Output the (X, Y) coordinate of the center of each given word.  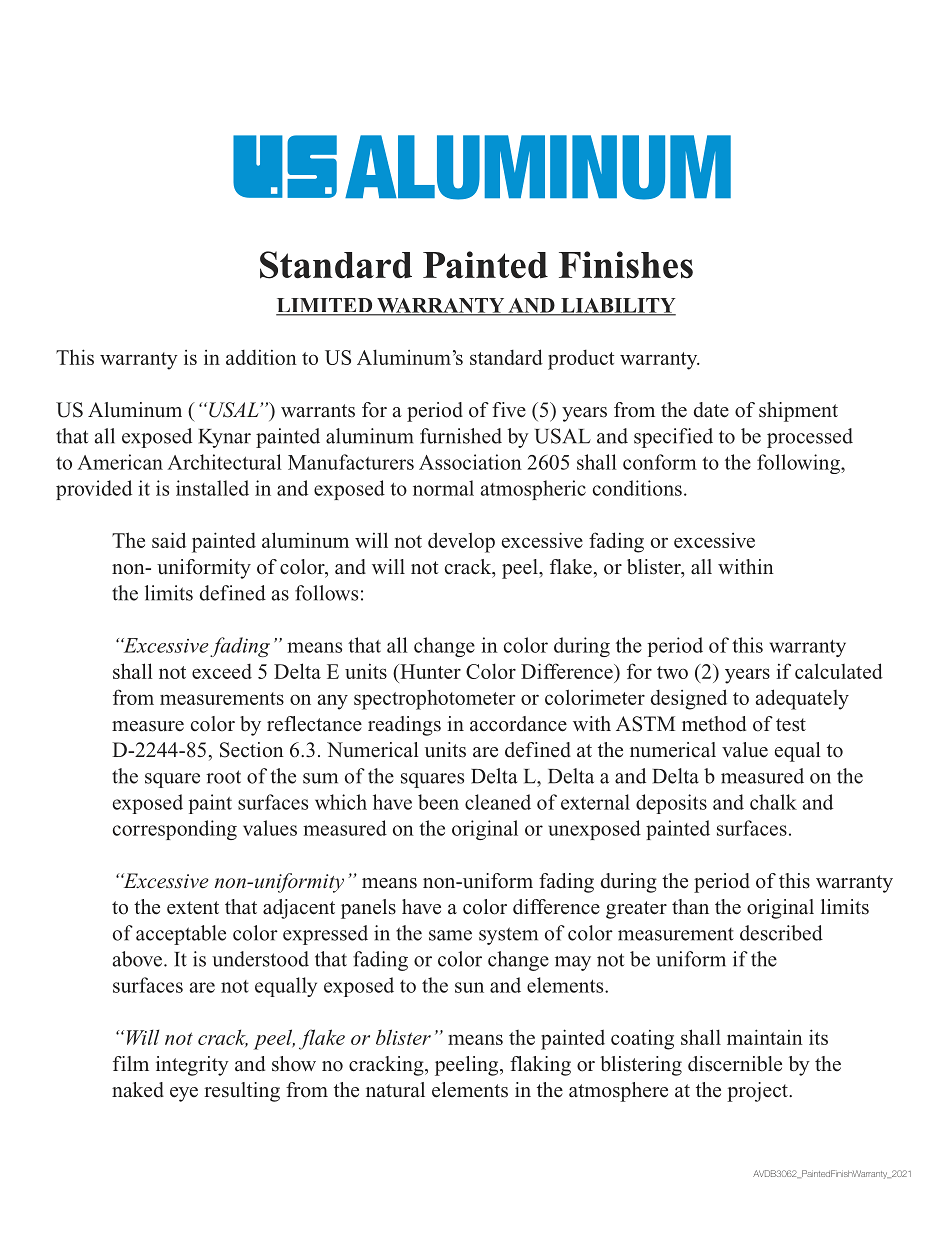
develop (461, 542)
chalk (773, 802)
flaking (540, 1066)
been (438, 802)
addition (261, 357)
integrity (192, 1066)
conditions (637, 488)
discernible (735, 1064)
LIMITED (325, 306)
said (169, 540)
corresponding (175, 830)
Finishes (626, 265)
